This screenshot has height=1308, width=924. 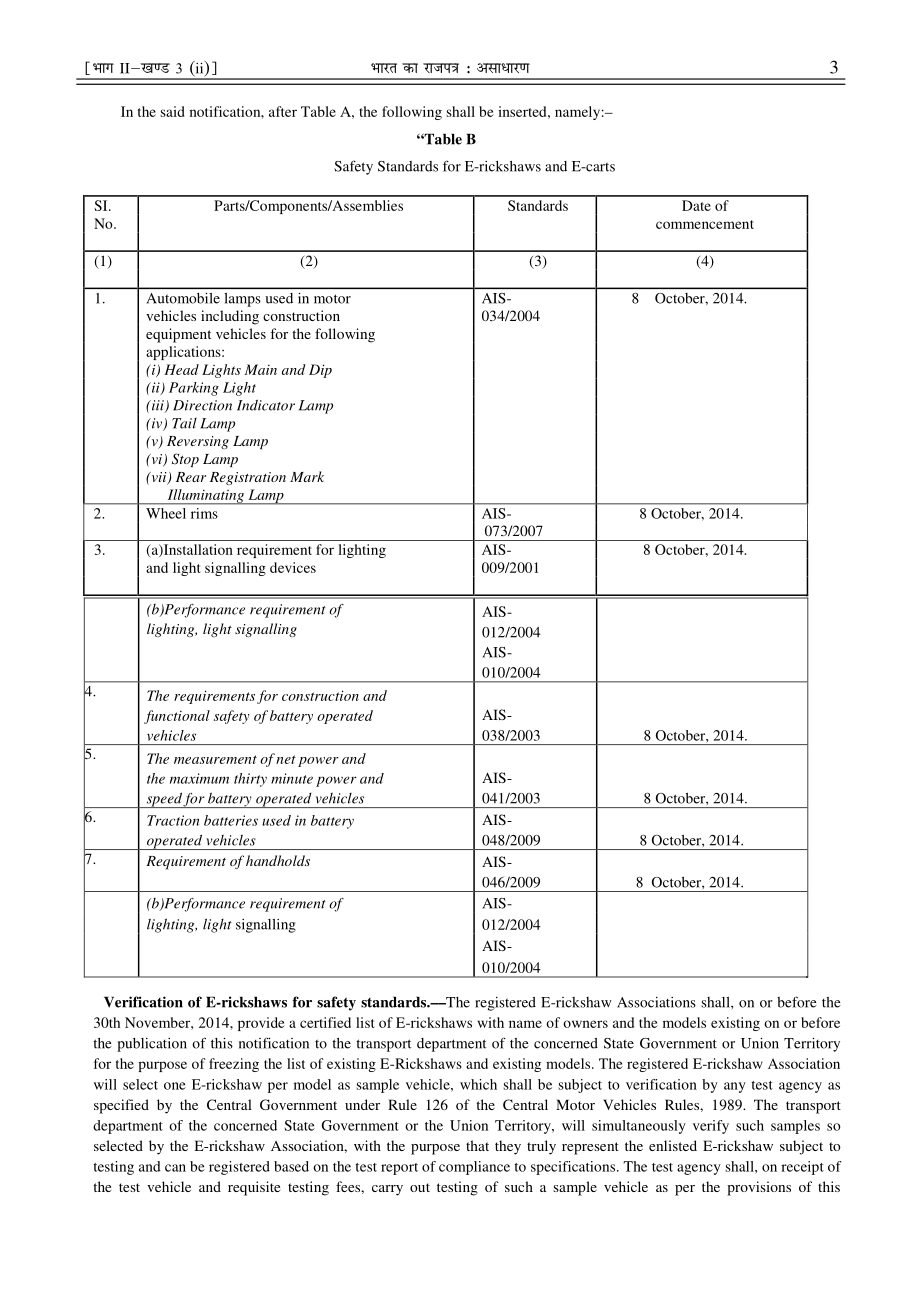 I want to click on can, so click(x=175, y=1168).
